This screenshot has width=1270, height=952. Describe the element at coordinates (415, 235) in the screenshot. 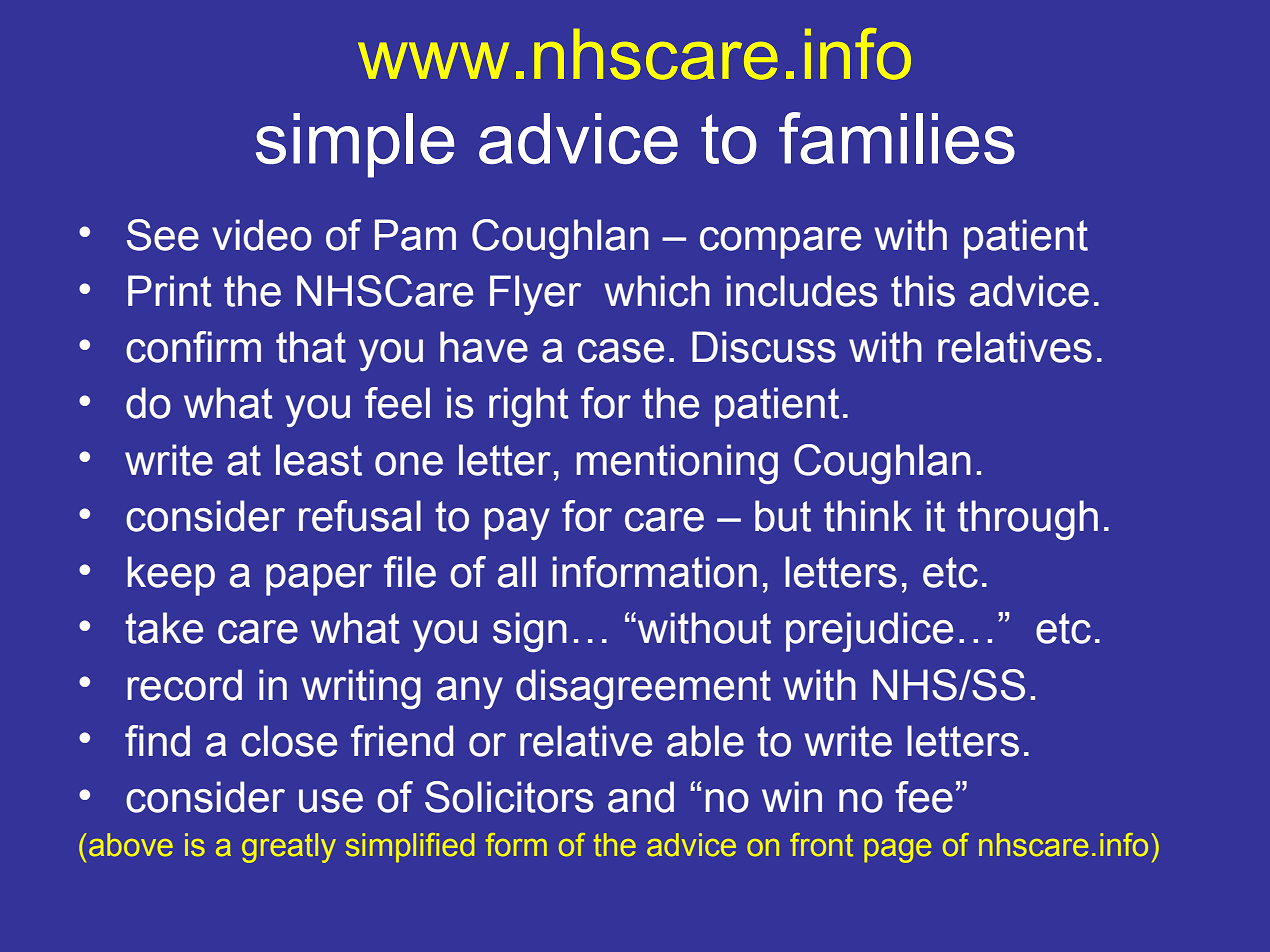

I see `Pam` at that location.
